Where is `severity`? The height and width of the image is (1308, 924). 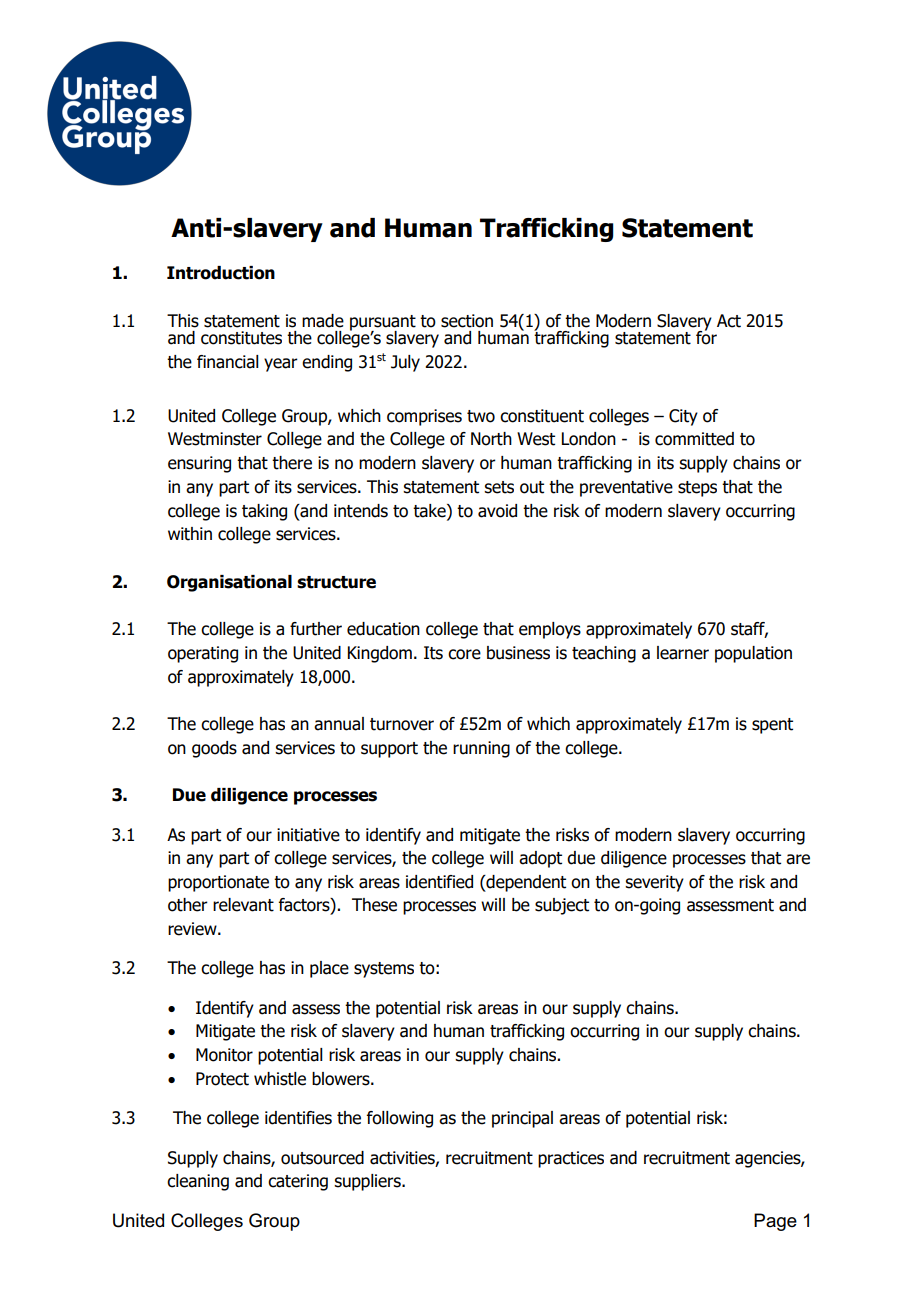 severity is located at coordinates (654, 883).
